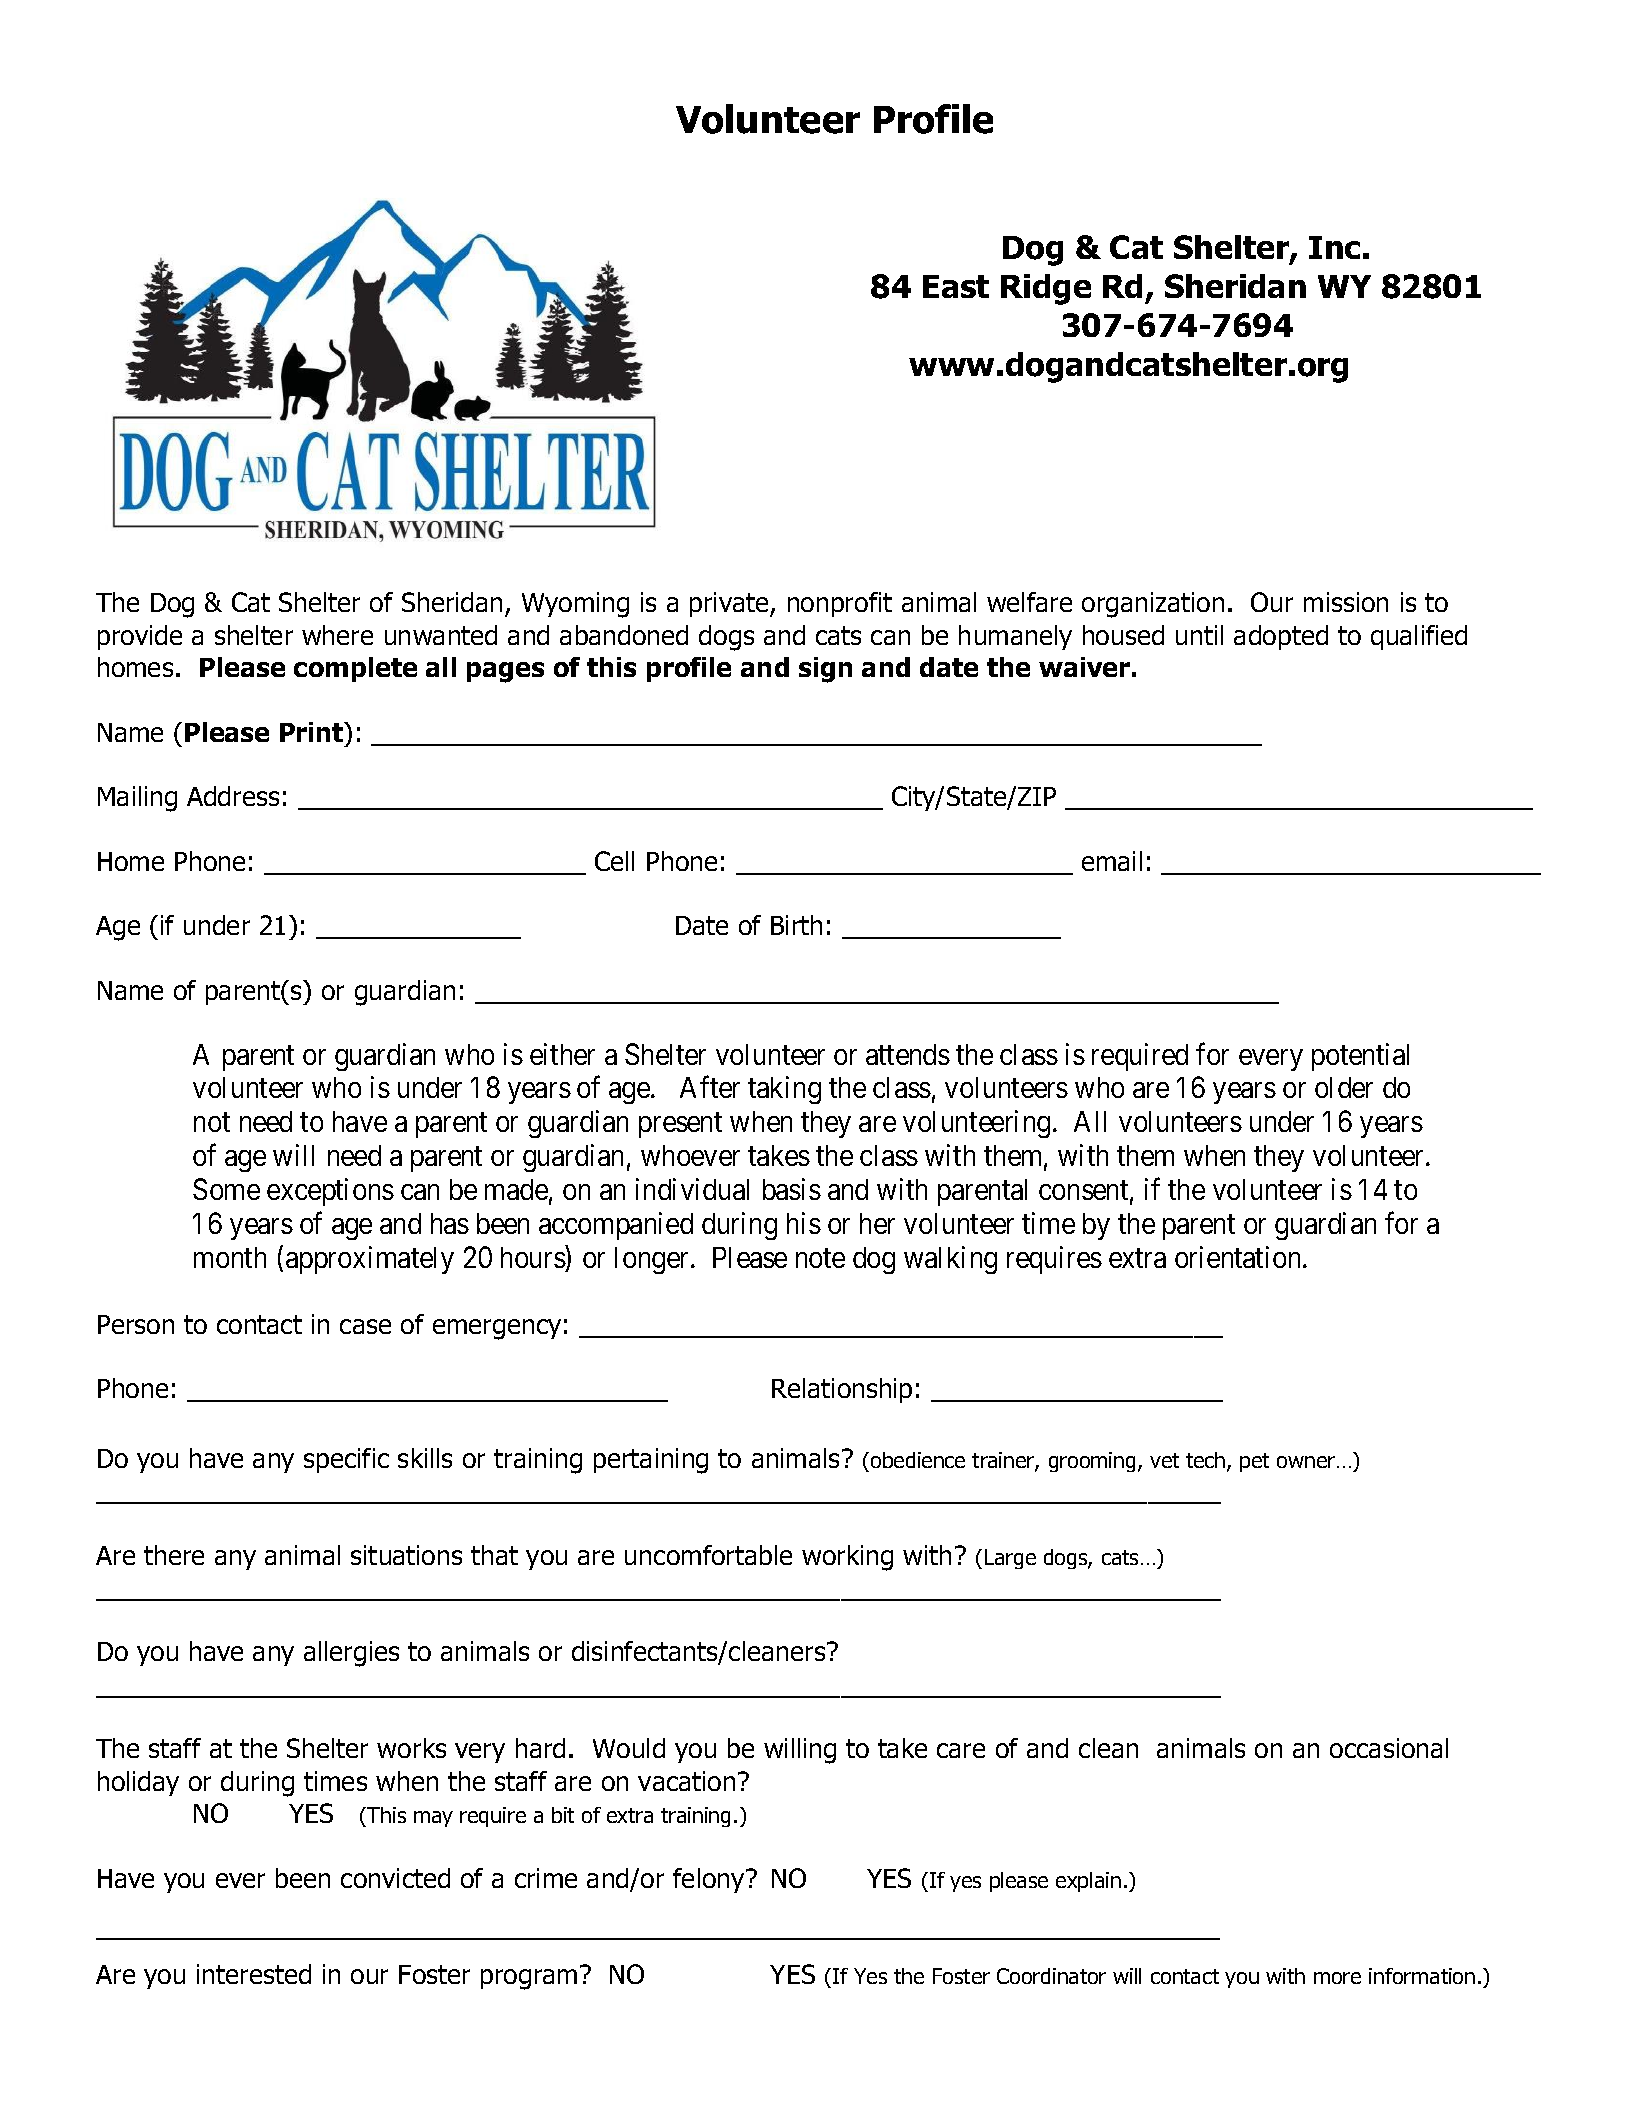 The image size is (1638, 2119). Describe the element at coordinates (710, 1880) in the screenshot. I see `felony` at that location.
